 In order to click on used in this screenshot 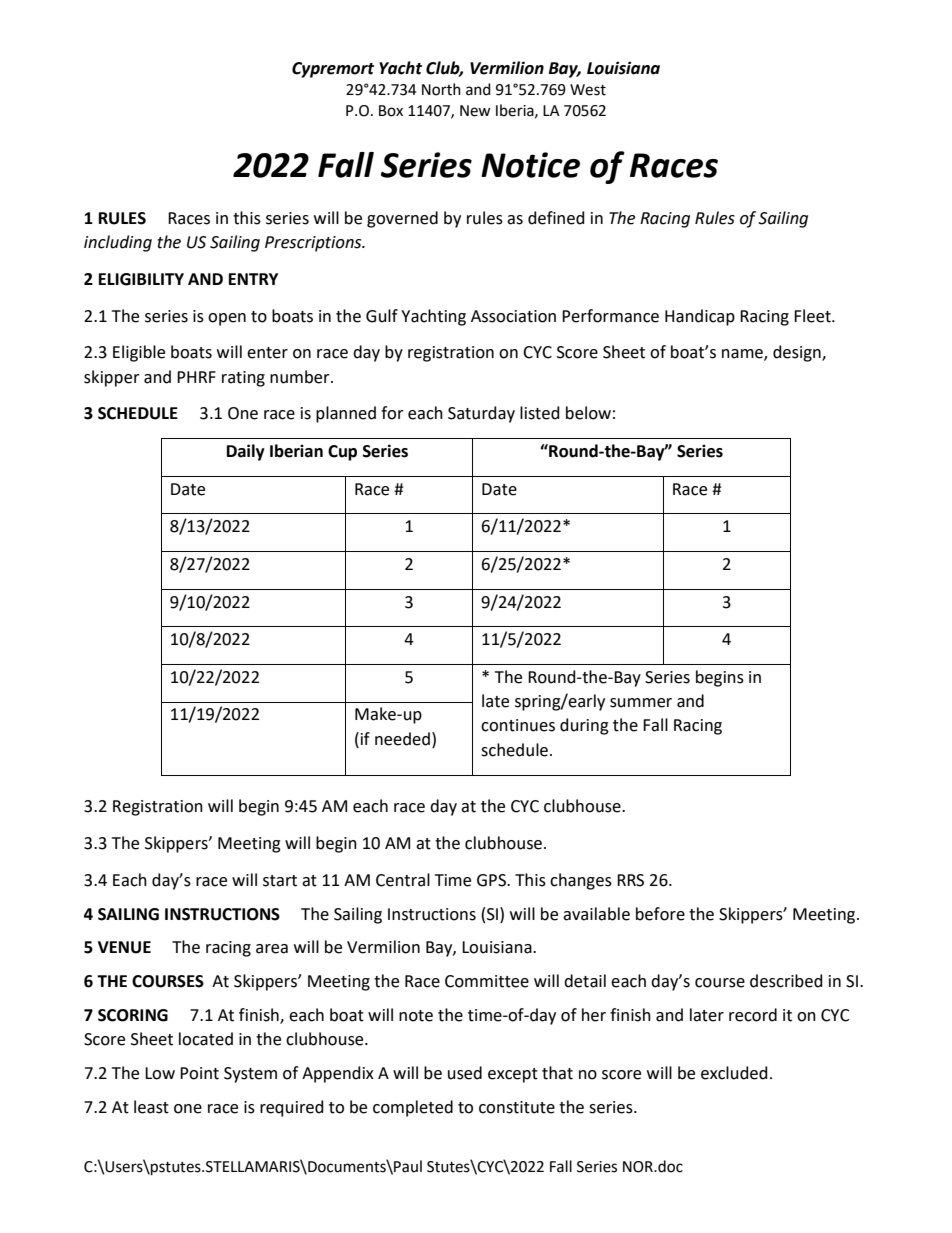, I will do `click(465, 1073)`.
